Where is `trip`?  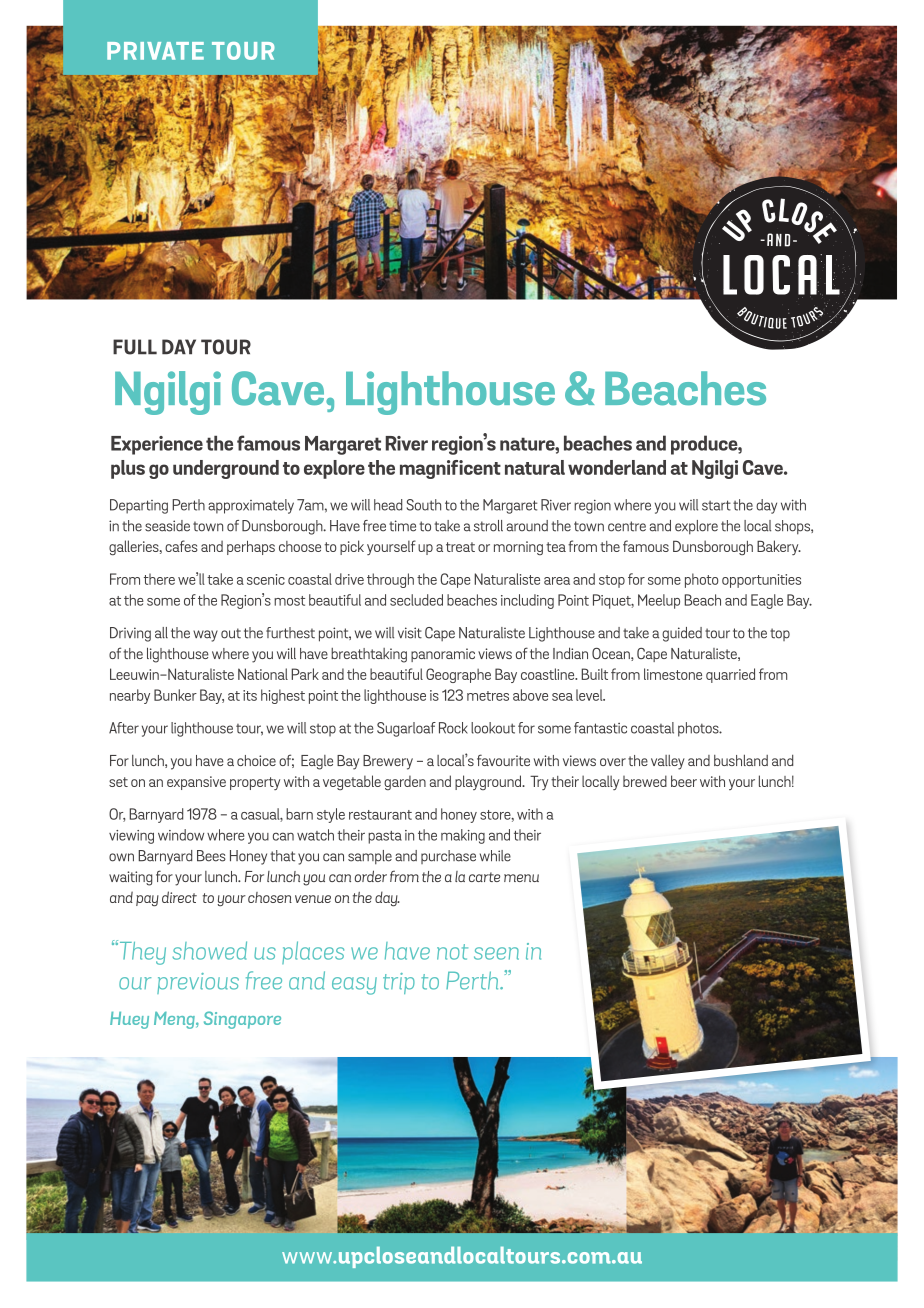 trip is located at coordinates (399, 983).
